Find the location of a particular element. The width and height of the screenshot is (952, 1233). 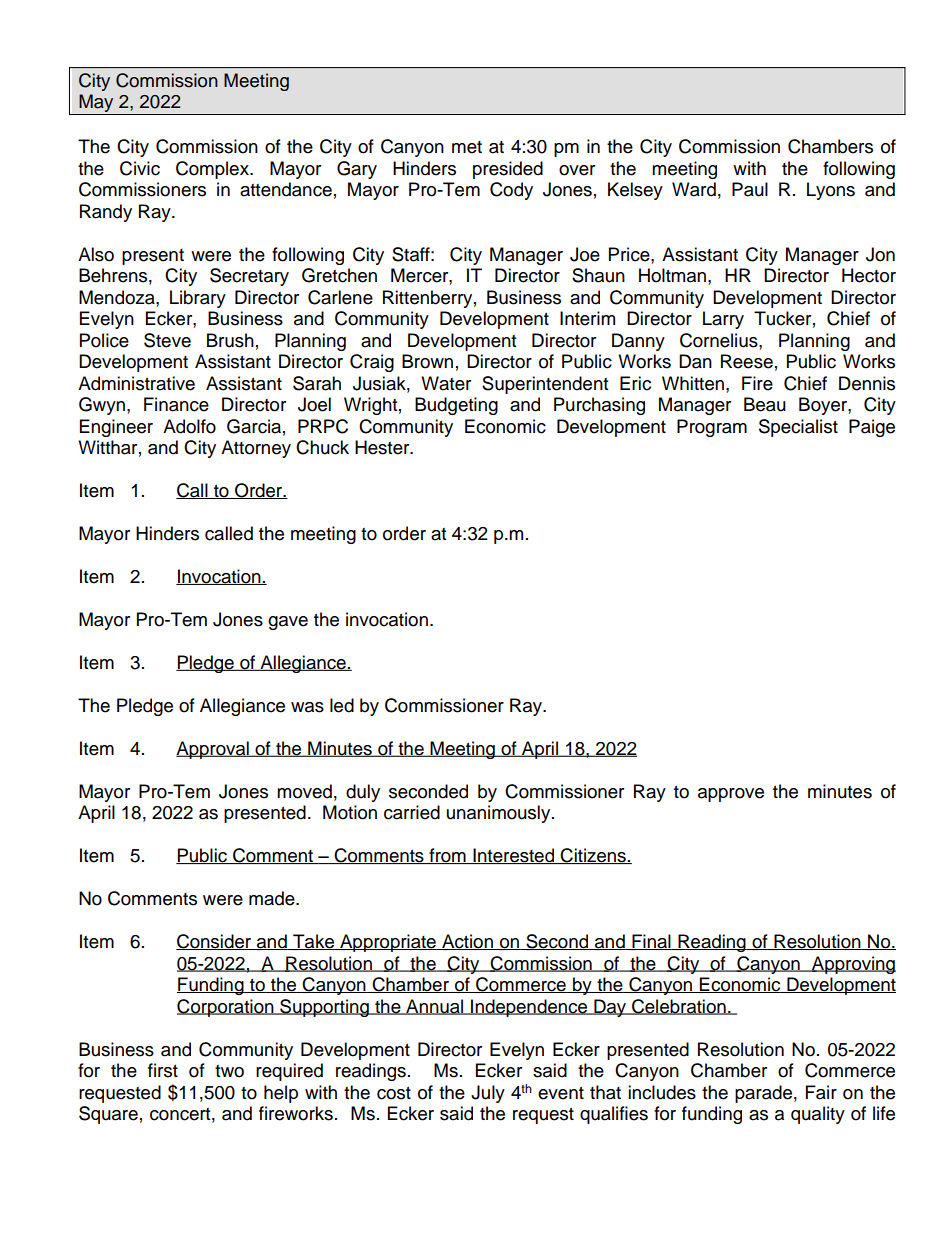

Complex is located at coordinates (213, 170).
